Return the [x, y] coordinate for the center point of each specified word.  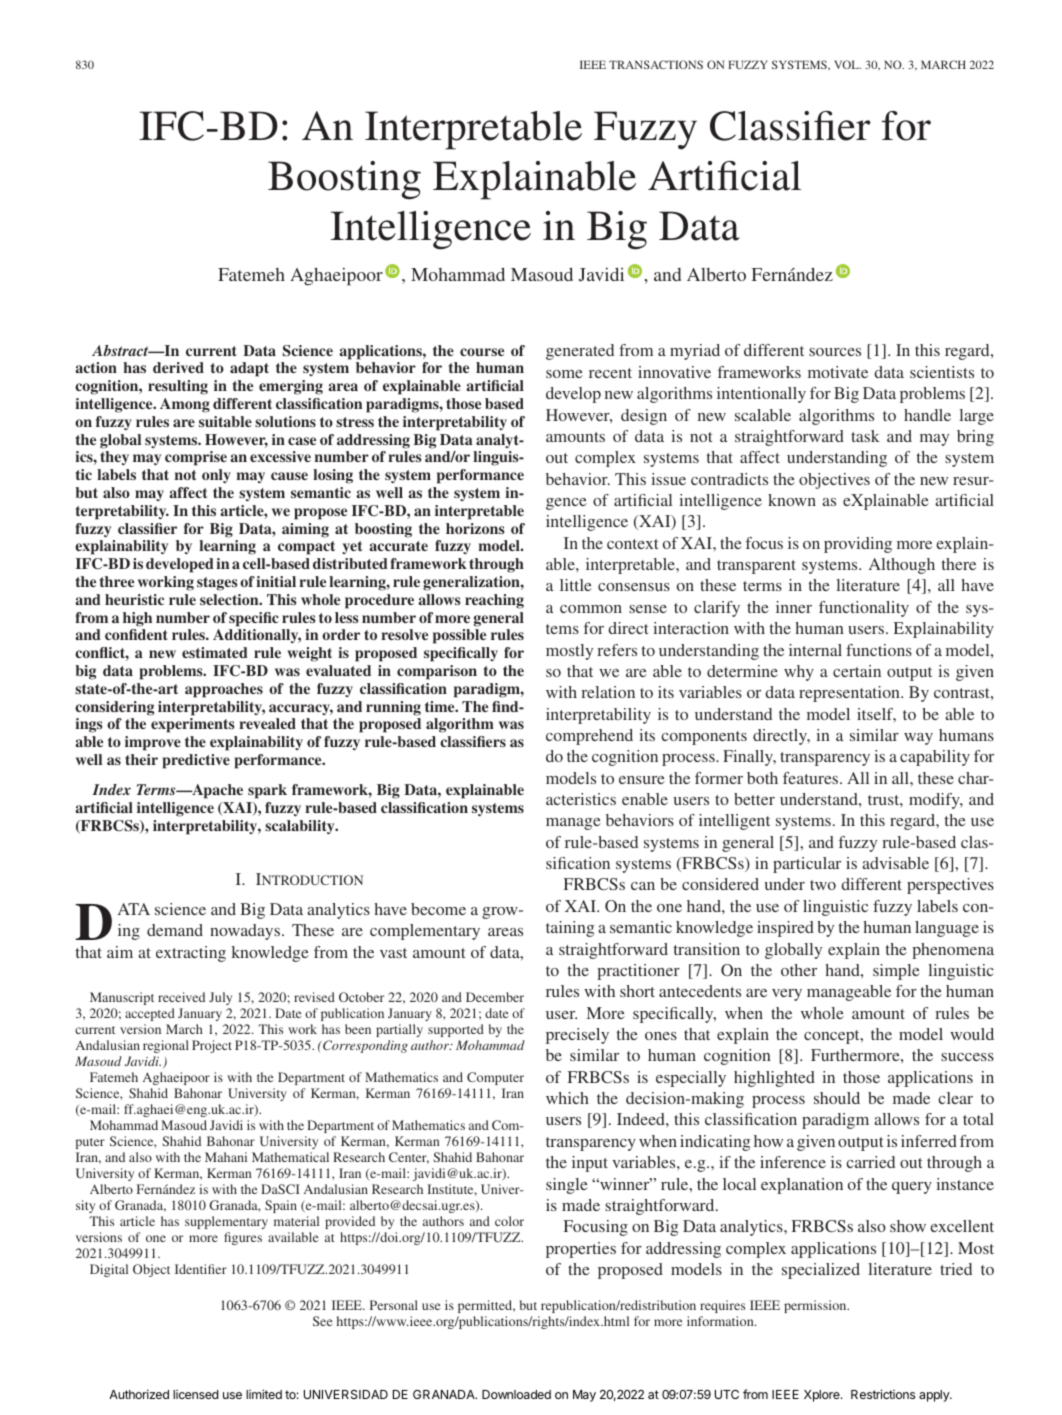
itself [876, 715]
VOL [847, 64]
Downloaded [516, 1394]
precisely [577, 1036]
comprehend [589, 737]
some [564, 374]
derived [178, 367]
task [865, 436]
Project [212, 1046]
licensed [195, 1394]
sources [835, 352]
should [837, 1098]
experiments [193, 725]
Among [185, 405]
